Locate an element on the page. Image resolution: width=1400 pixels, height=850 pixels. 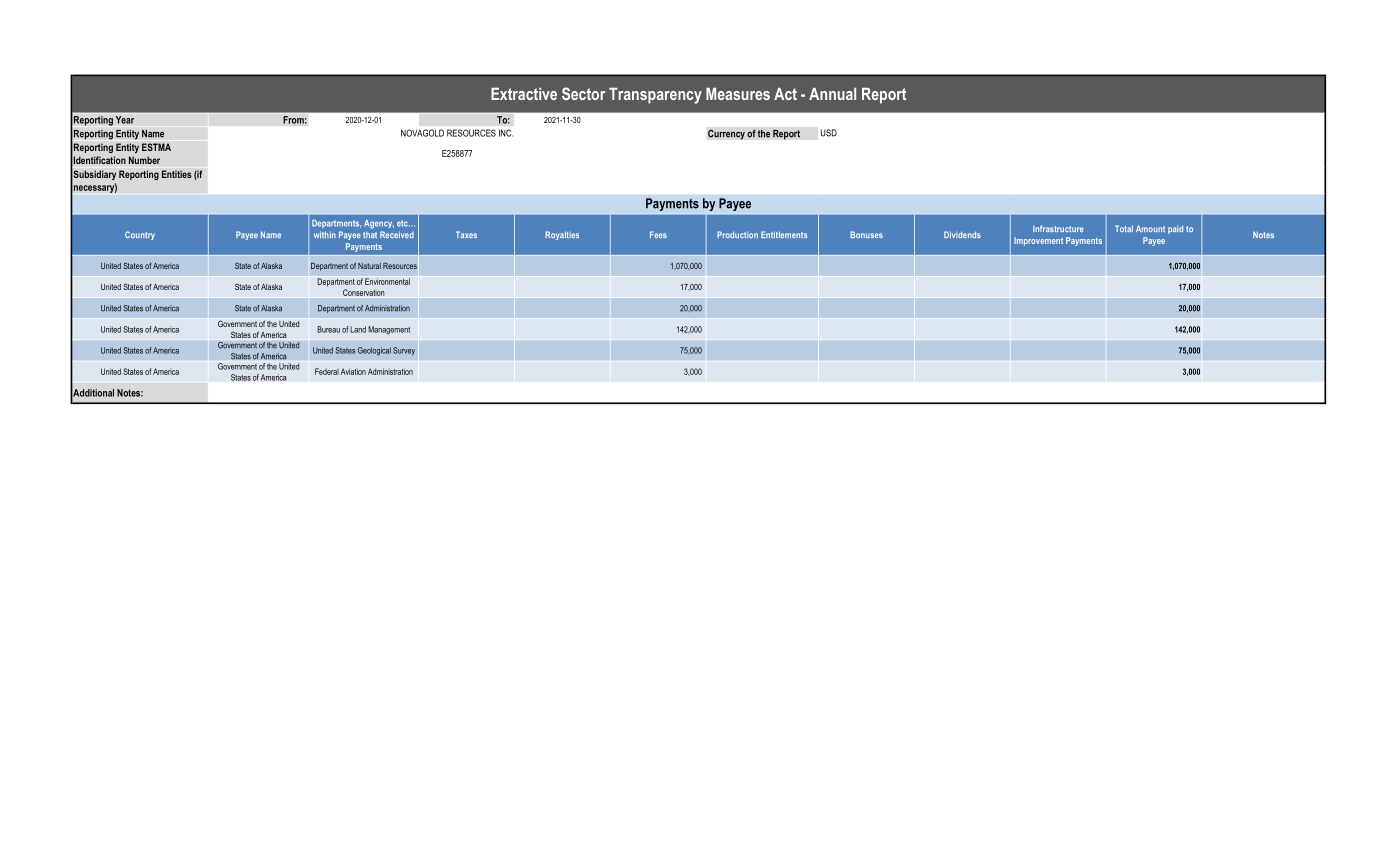
Infrastructure is located at coordinates (1058, 228).
